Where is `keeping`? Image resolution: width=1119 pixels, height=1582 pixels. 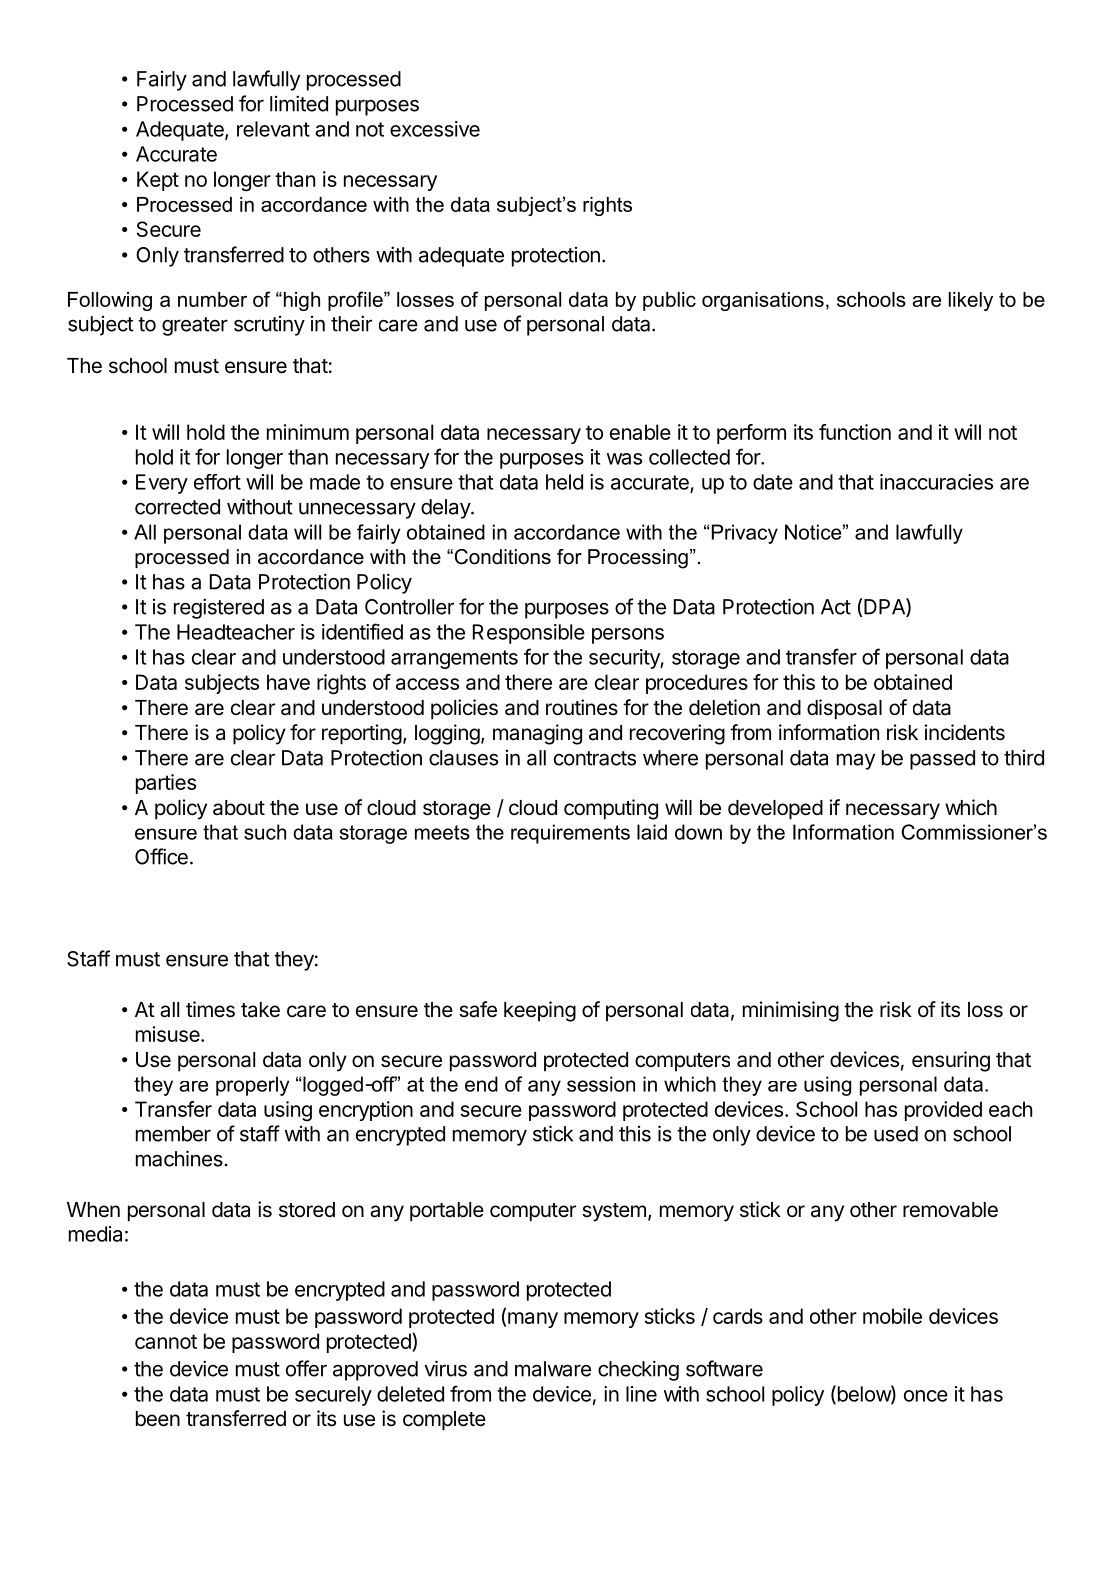
keeping is located at coordinates (540, 1011).
